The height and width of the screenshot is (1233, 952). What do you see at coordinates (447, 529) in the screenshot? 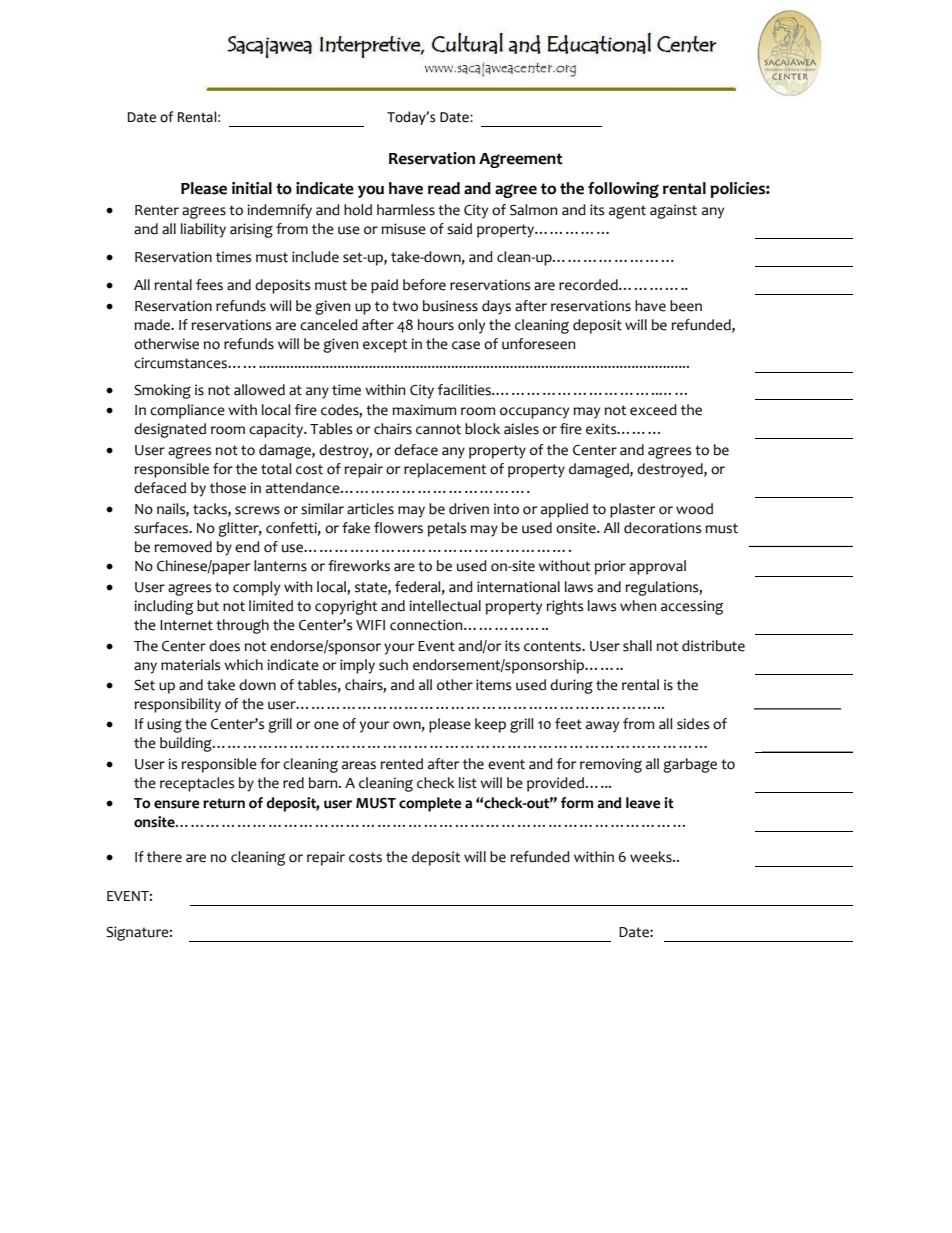
I see `petals` at bounding box center [447, 529].
